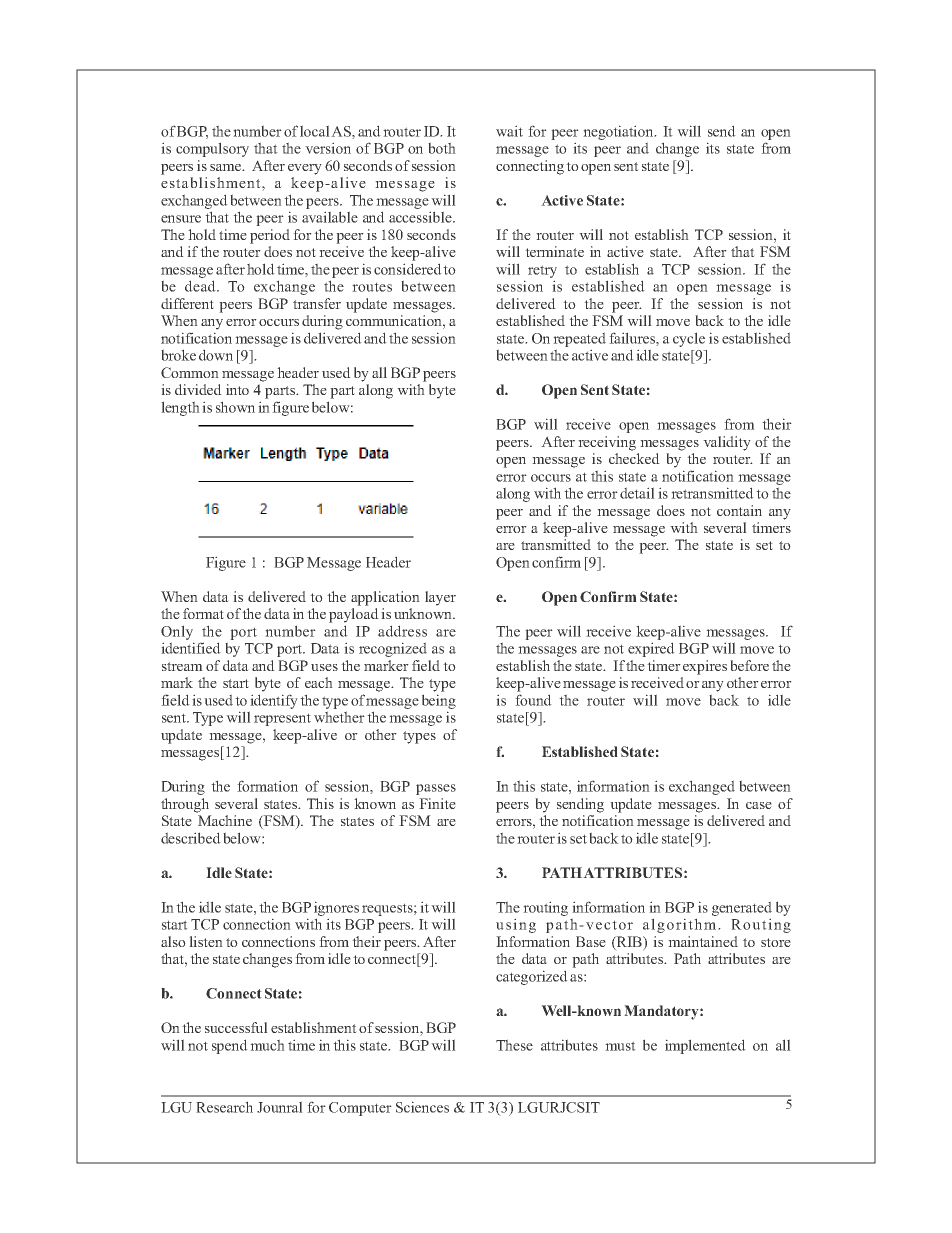 The height and width of the image is (1233, 952). I want to click on both, so click(442, 148).
